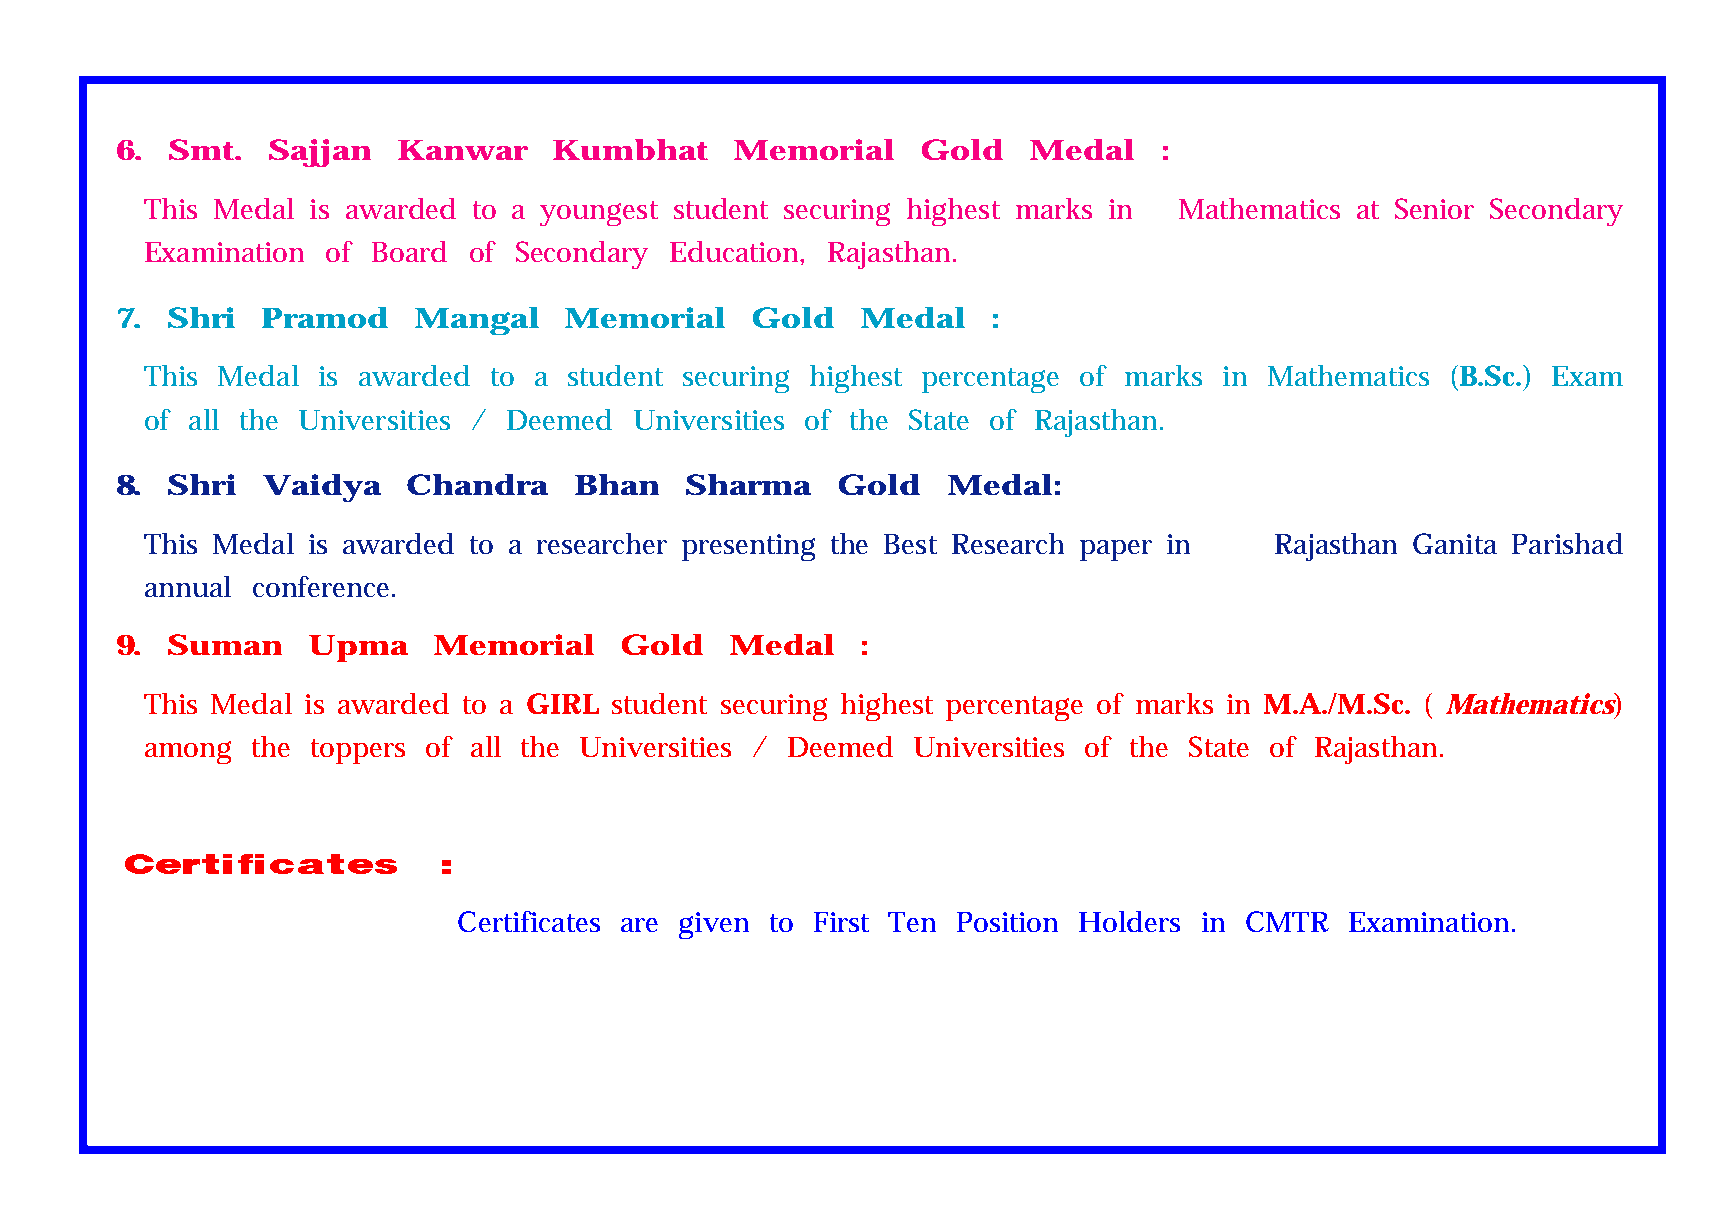  Describe the element at coordinates (1434, 208) in the screenshot. I see `Senior` at that location.
